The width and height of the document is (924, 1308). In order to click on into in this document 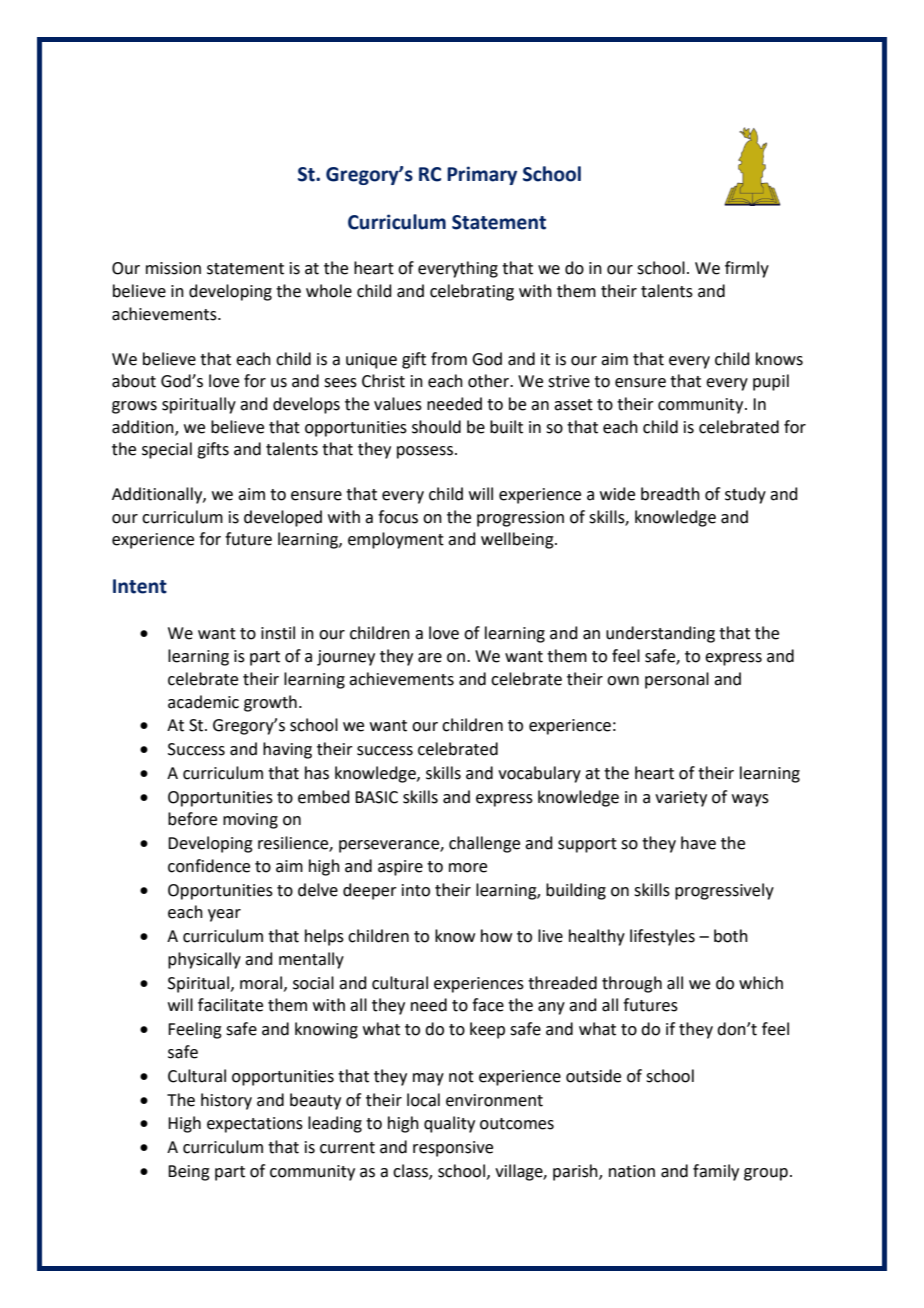, I will do `click(416, 890)`.
